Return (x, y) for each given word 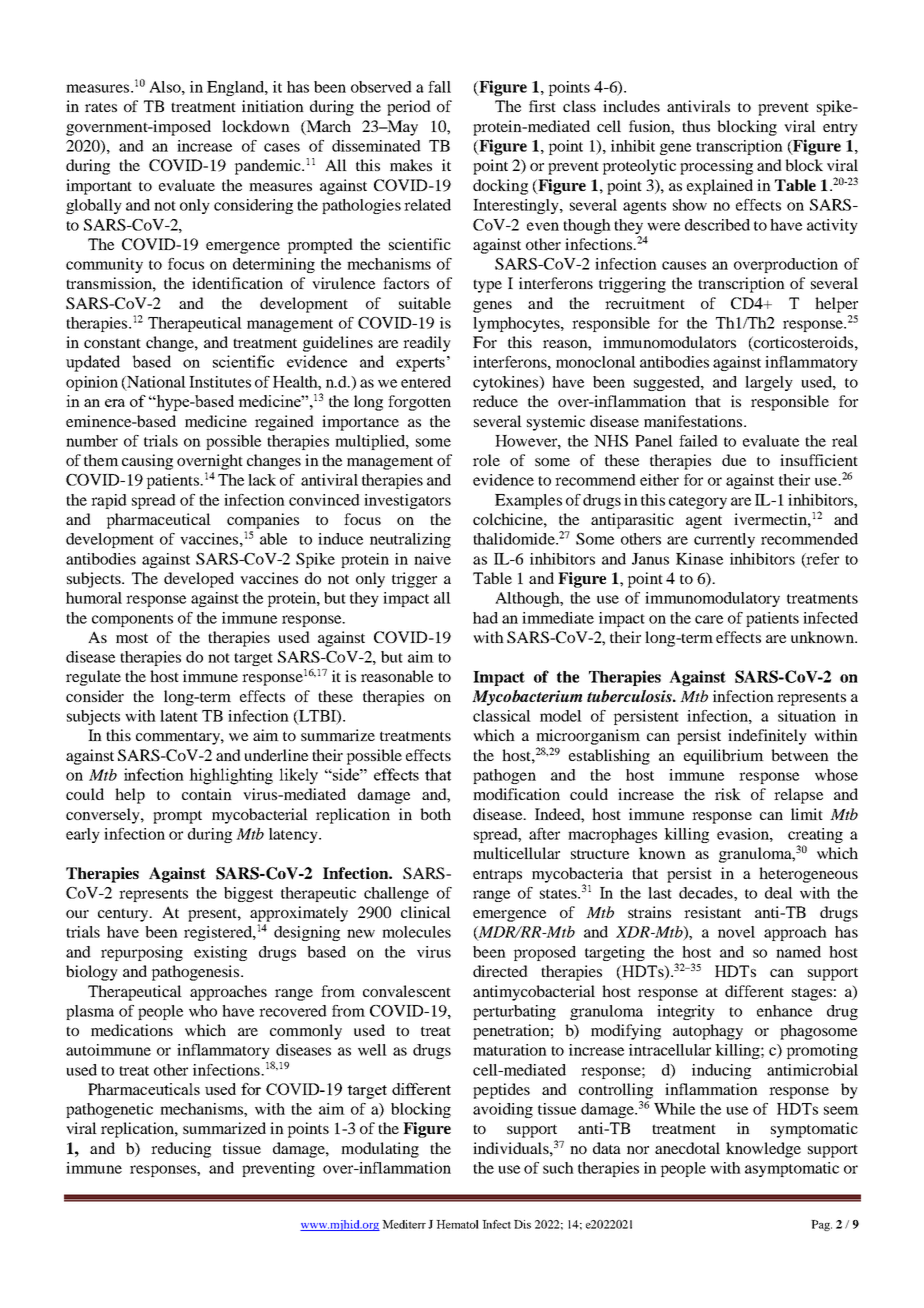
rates (101, 107)
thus (696, 126)
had (485, 618)
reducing (181, 1150)
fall (439, 87)
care (709, 619)
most (132, 638)
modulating (380, 1150)
